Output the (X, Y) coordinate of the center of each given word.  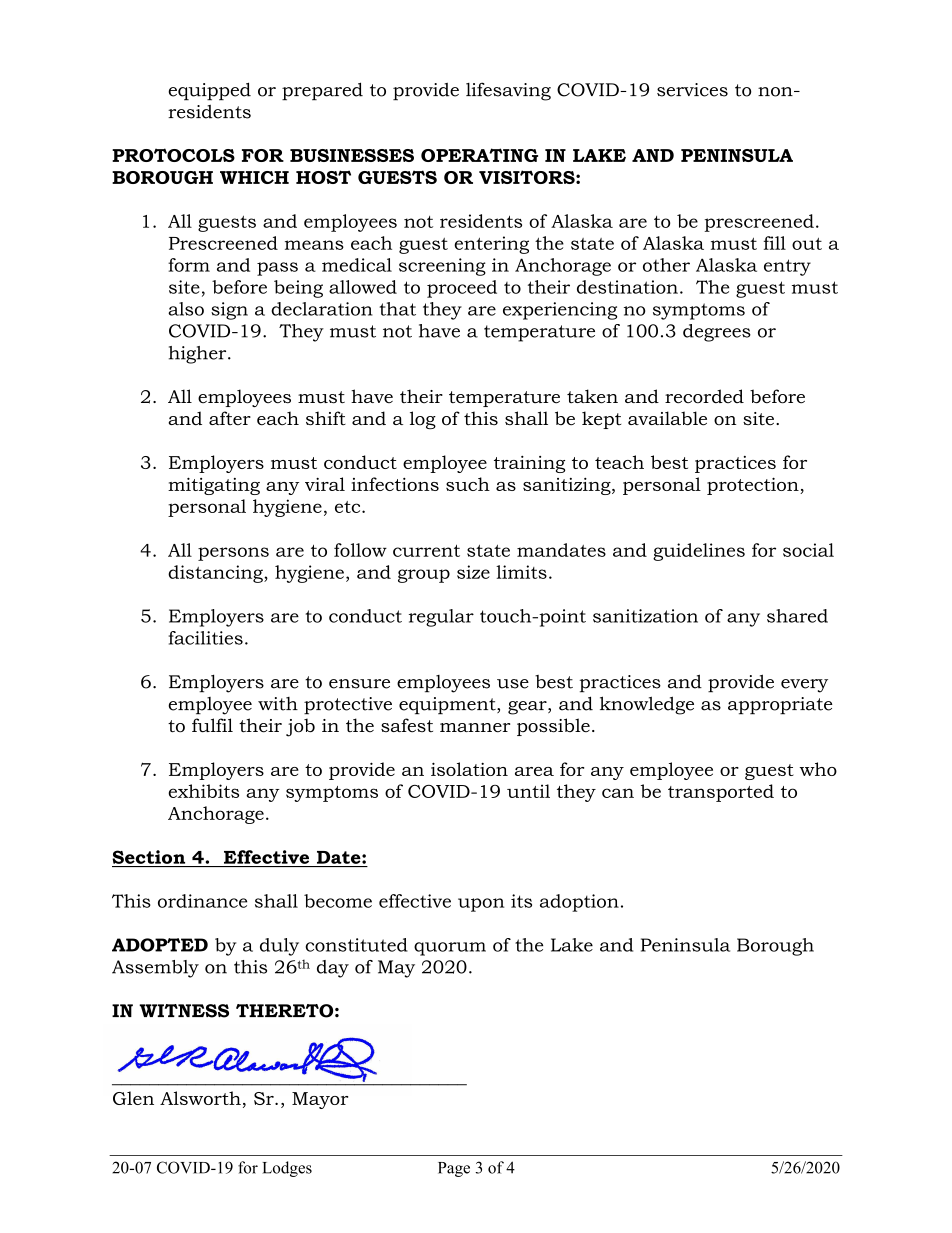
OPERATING (479, 155)
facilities (205, 638)
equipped (209, 91)
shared (797, 616)
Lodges (287, 1169)
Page (454, 1169)
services (692, 90)
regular (441, 618)
